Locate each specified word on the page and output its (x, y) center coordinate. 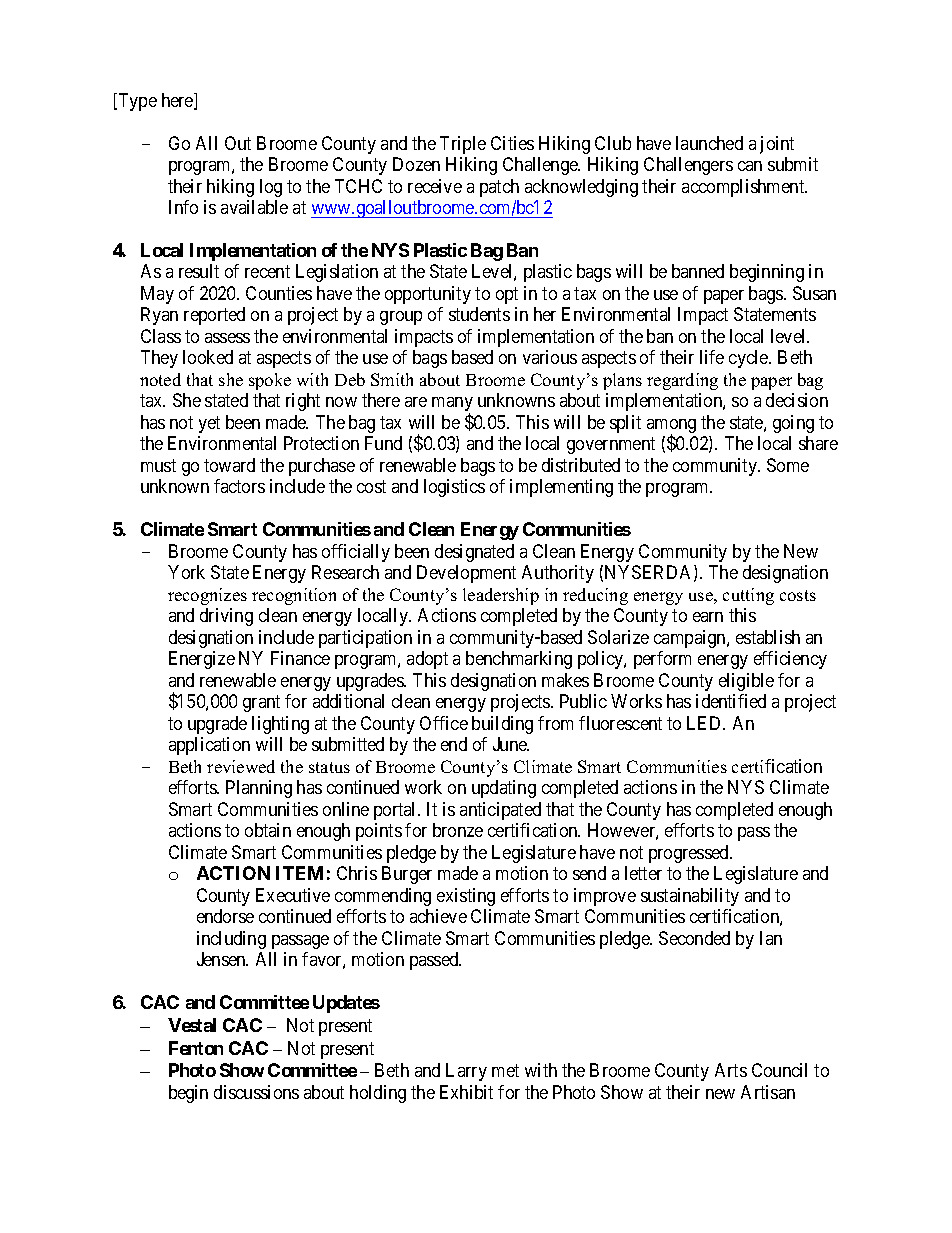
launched (709, 143)
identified (731, 701)
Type (136, 102)
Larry (466, 1072)
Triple (463, 145)
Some (788, 465)
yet (209, 424)
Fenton (196, 1048)
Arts (731, 1070)
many (452, 405)
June (511, 744)
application (209, 746)
